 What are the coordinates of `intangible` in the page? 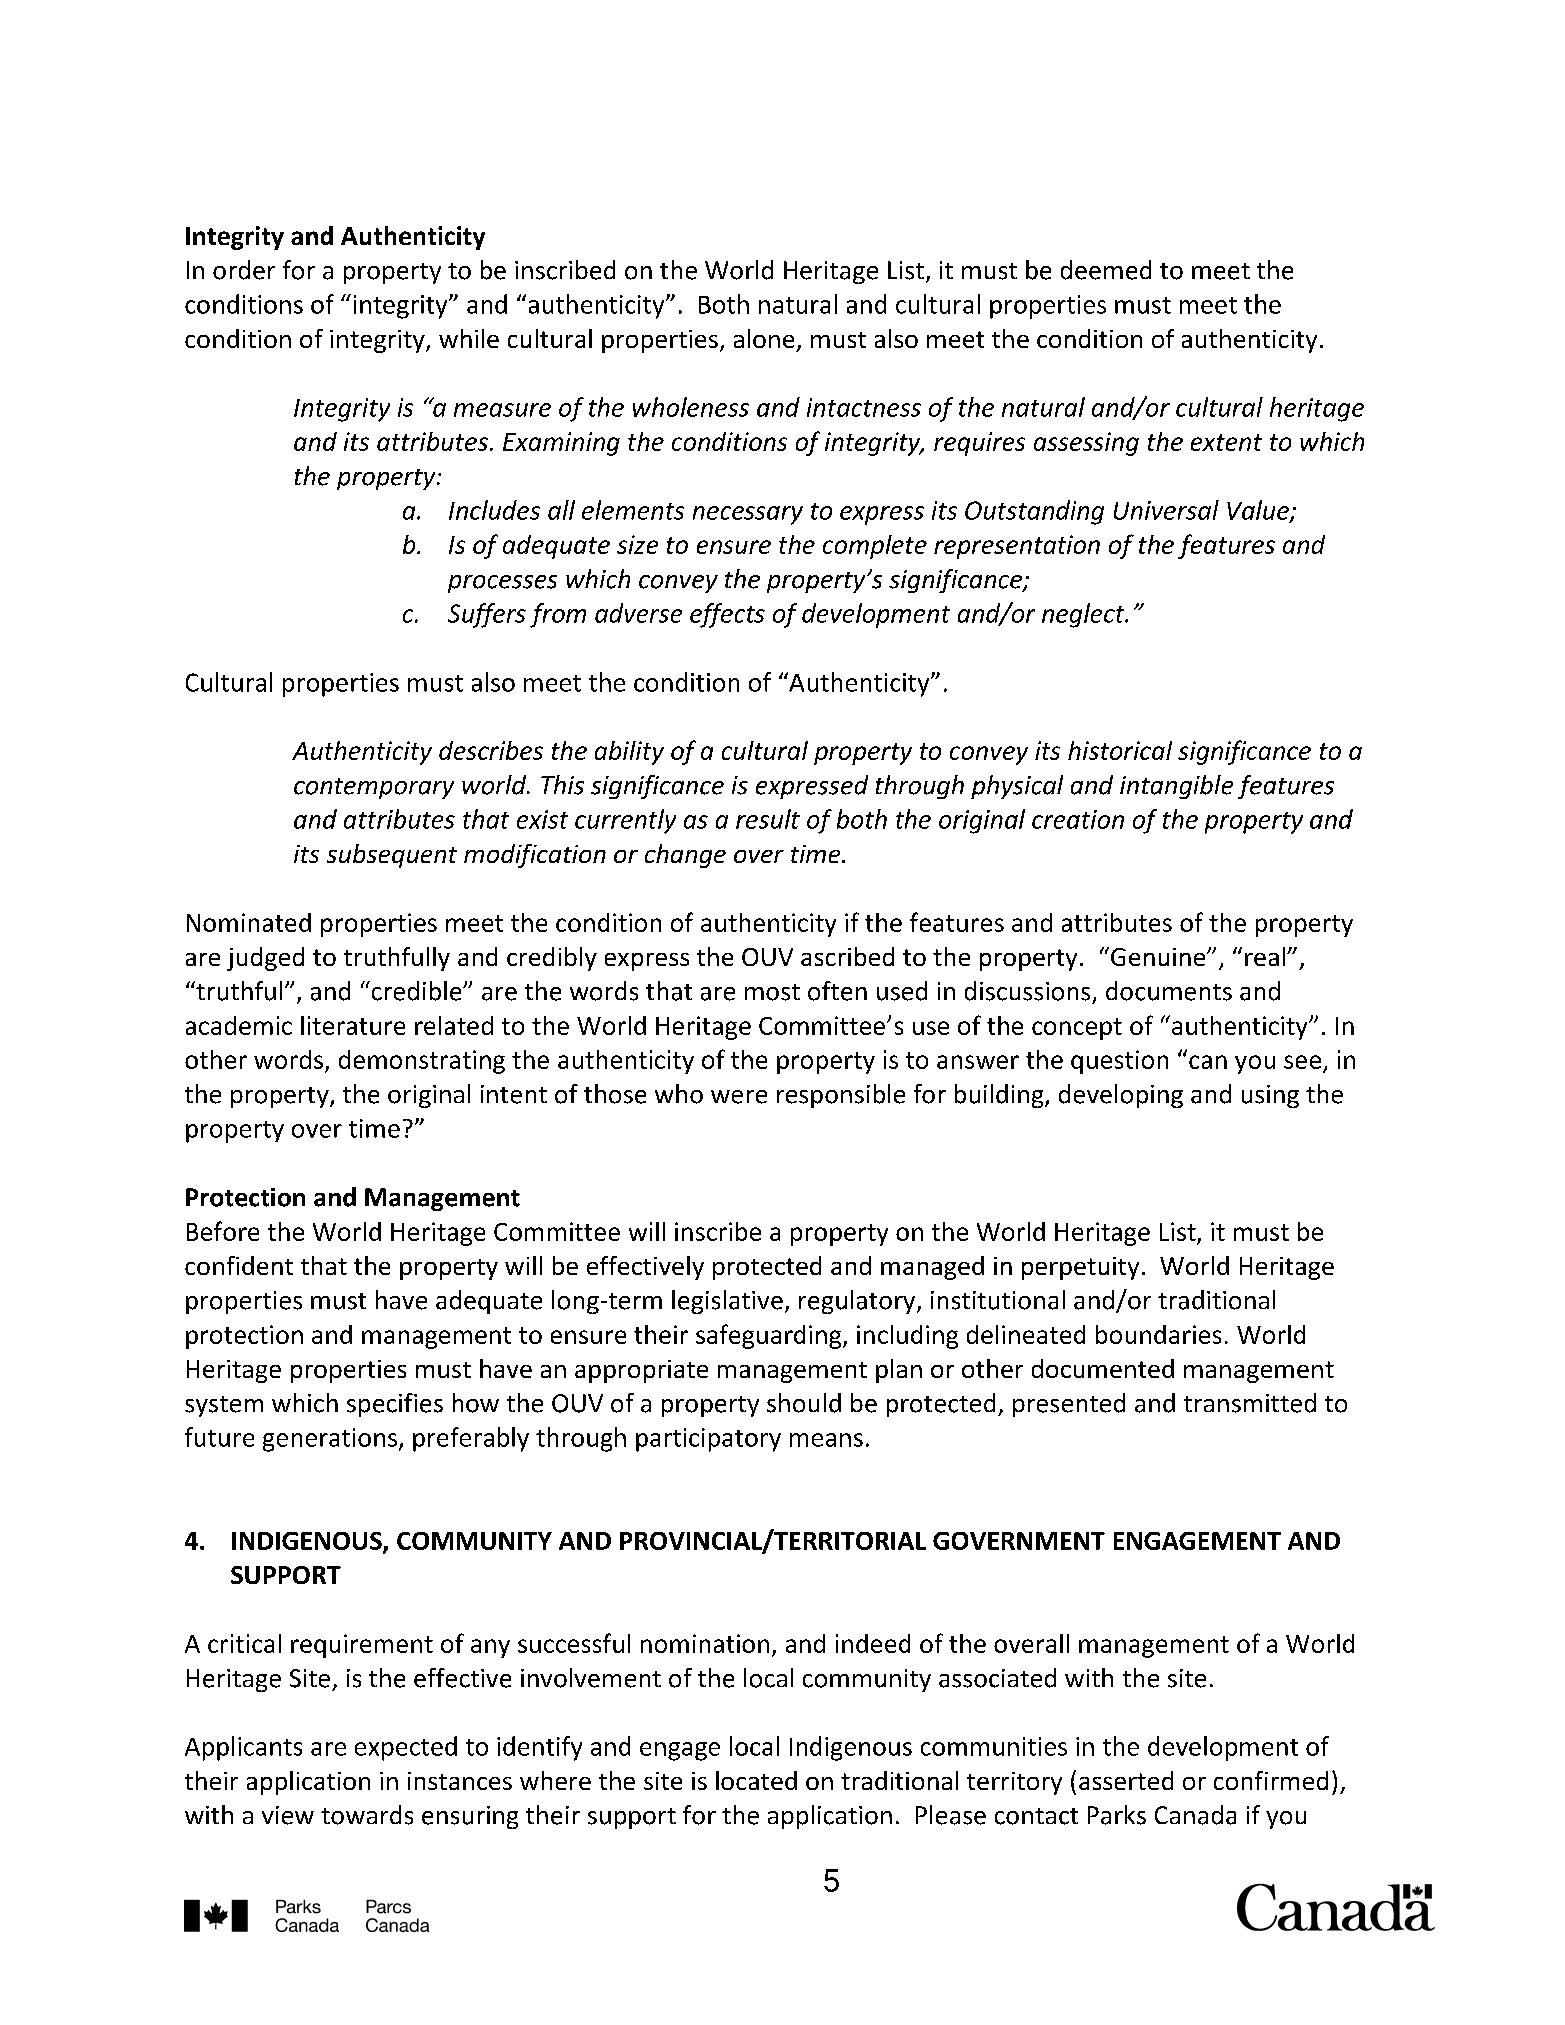 It's located at (1176, 787).
